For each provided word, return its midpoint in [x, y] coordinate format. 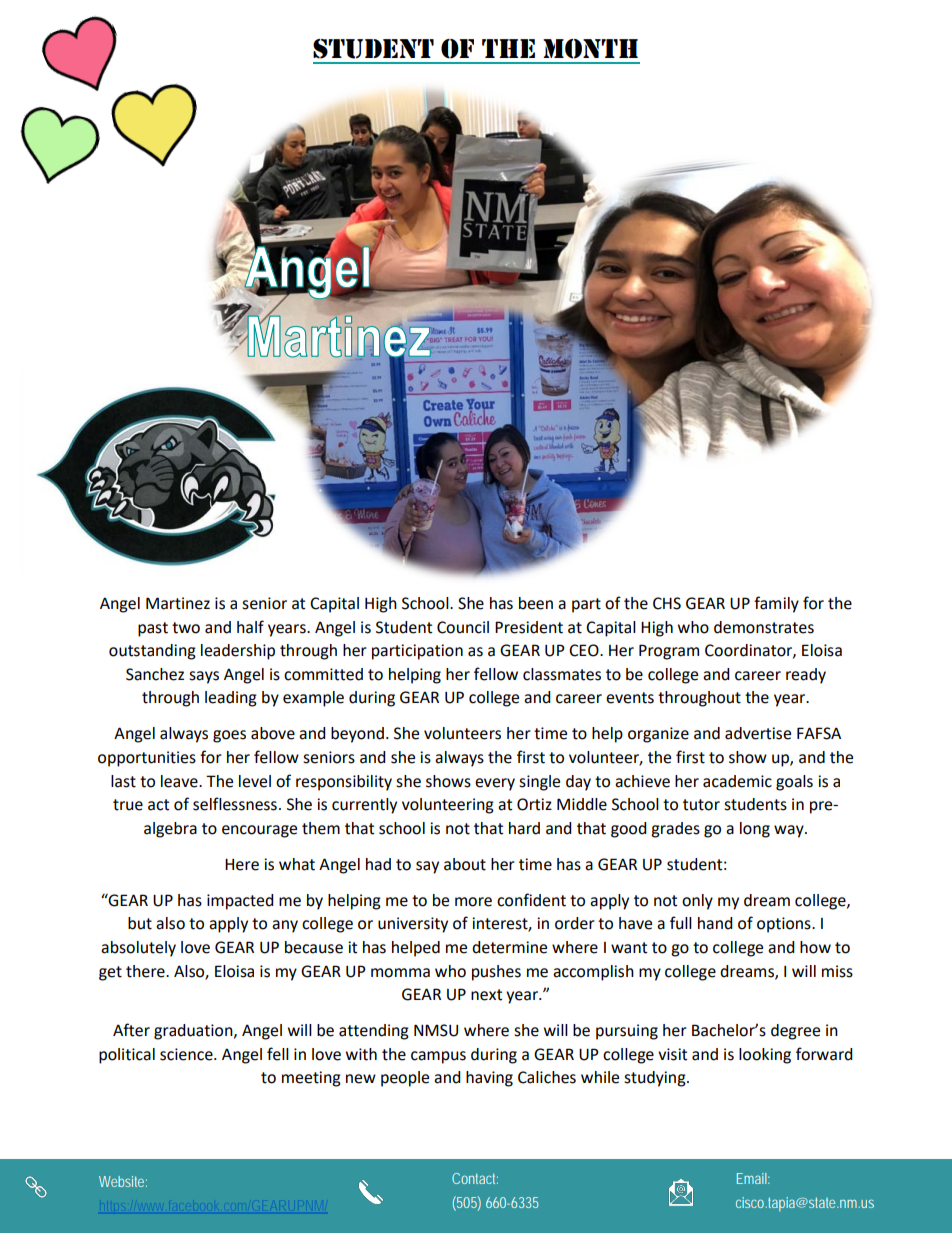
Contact [475, 1178]
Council [463, 627]
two [186, 628]
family [776, 604]
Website [123, 1181]
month [590, 49]
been [536, 603]
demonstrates [764, 627]
